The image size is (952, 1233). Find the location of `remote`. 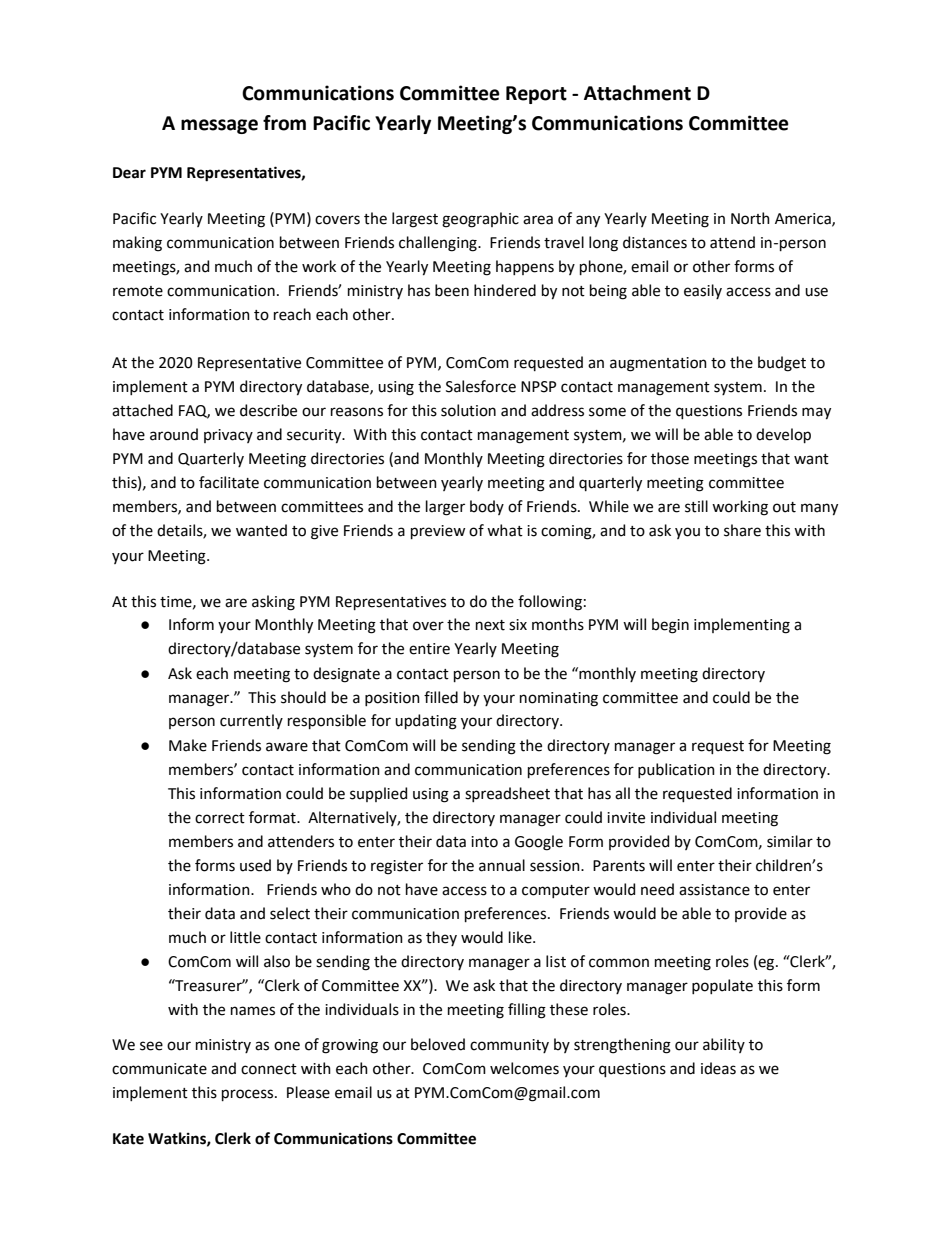

remote is located at coordinates (138, 291).
